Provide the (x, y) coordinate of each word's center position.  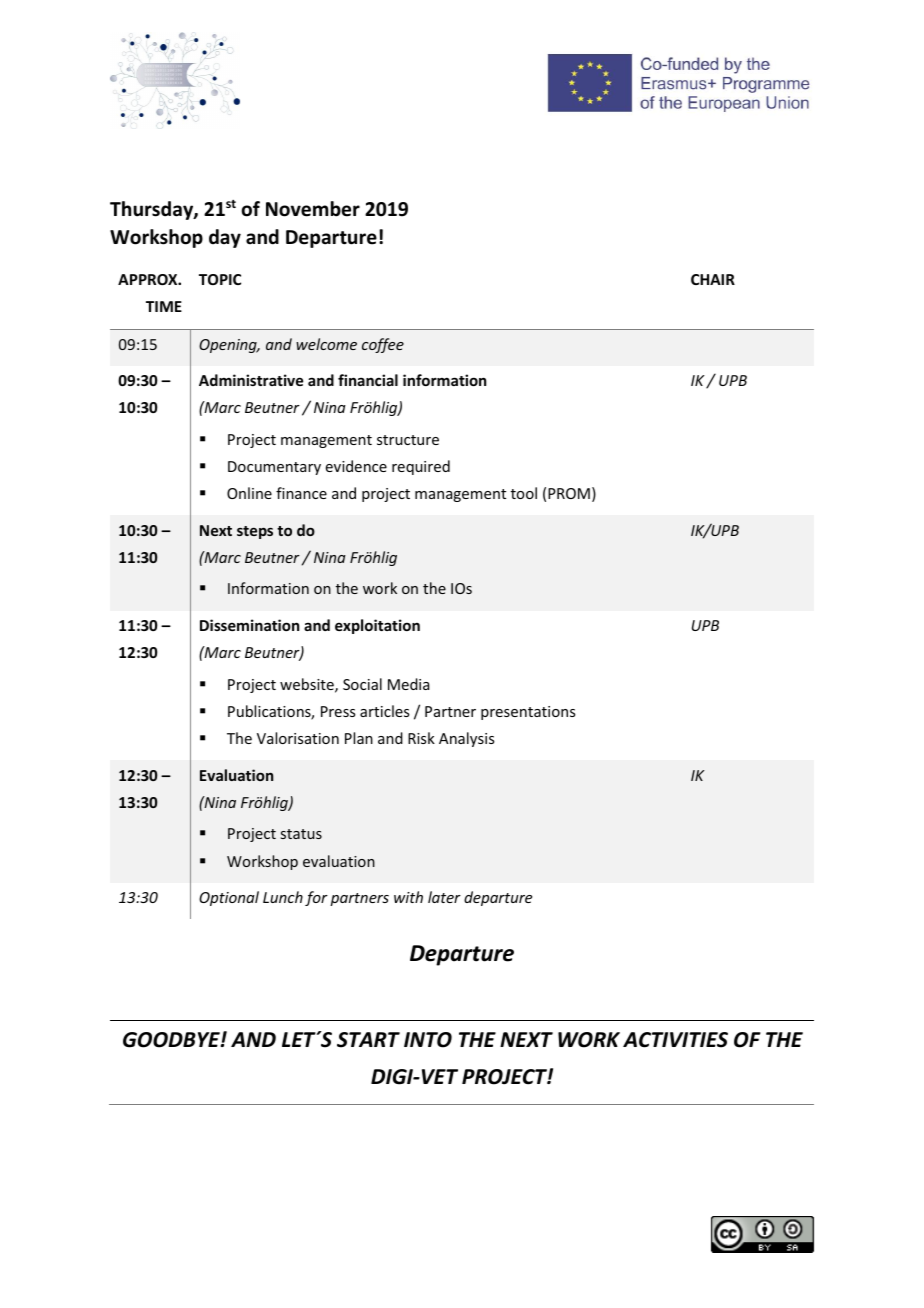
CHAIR (713, 279)
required (421, 467)
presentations (528, 713)
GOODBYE (172, 1040)
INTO (428, 1040)
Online (249, 493)
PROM (569, 493)
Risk (421, 738)
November (313, 209)
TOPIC (220, 279)
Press (338, 711)
